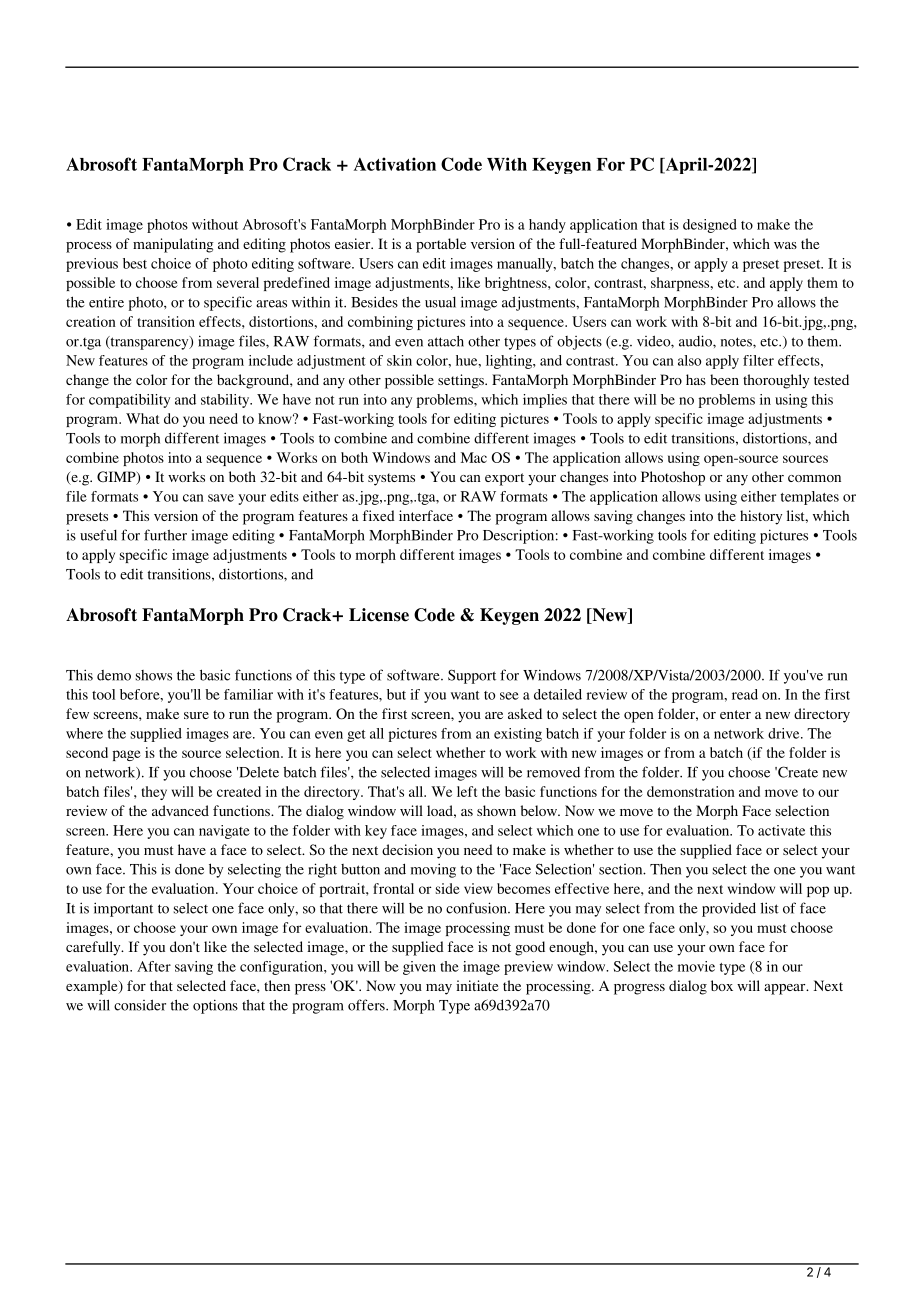 The height and width of the screenshot is (1308, 924). I want to click on notes, so click(737, 342).
